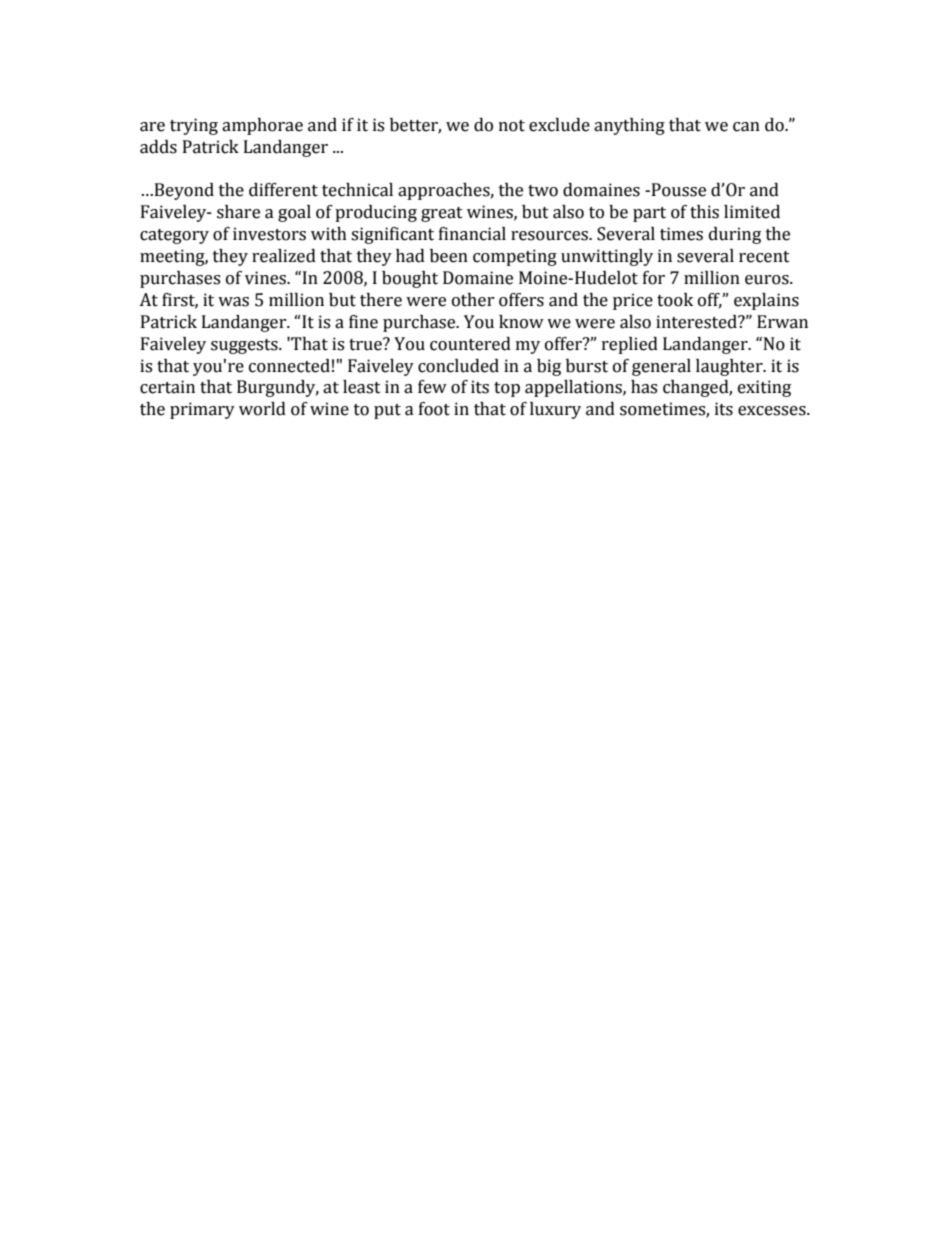 This screenshot has width=952, height=1233. Describe the element at coordinates (697, 322) in the screenshot. I see `interested` at that location.
